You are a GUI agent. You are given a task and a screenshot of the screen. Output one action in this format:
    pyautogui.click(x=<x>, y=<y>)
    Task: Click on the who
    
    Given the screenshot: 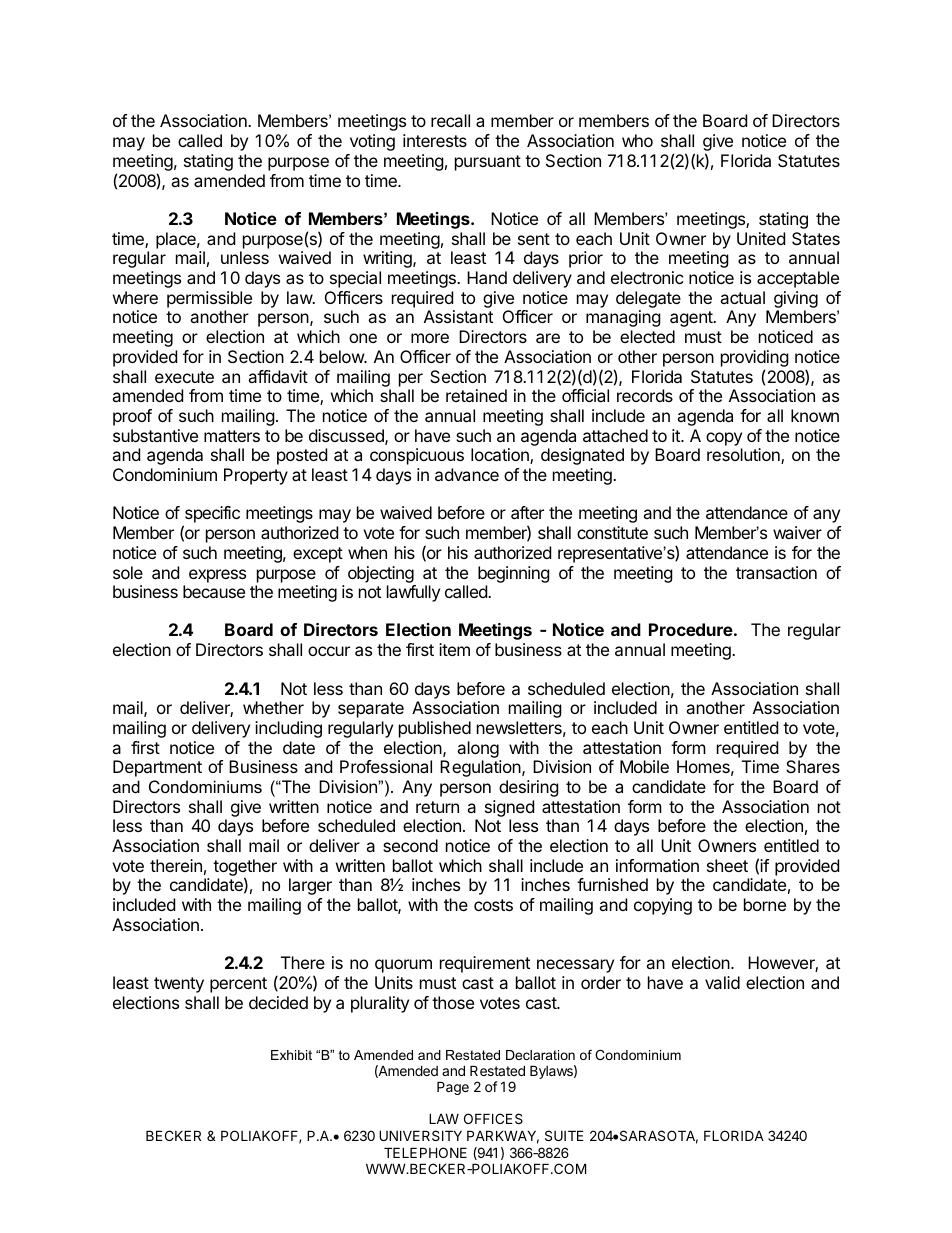 What is the action you would take?
    pyautogui.click(x=637, y=140)
